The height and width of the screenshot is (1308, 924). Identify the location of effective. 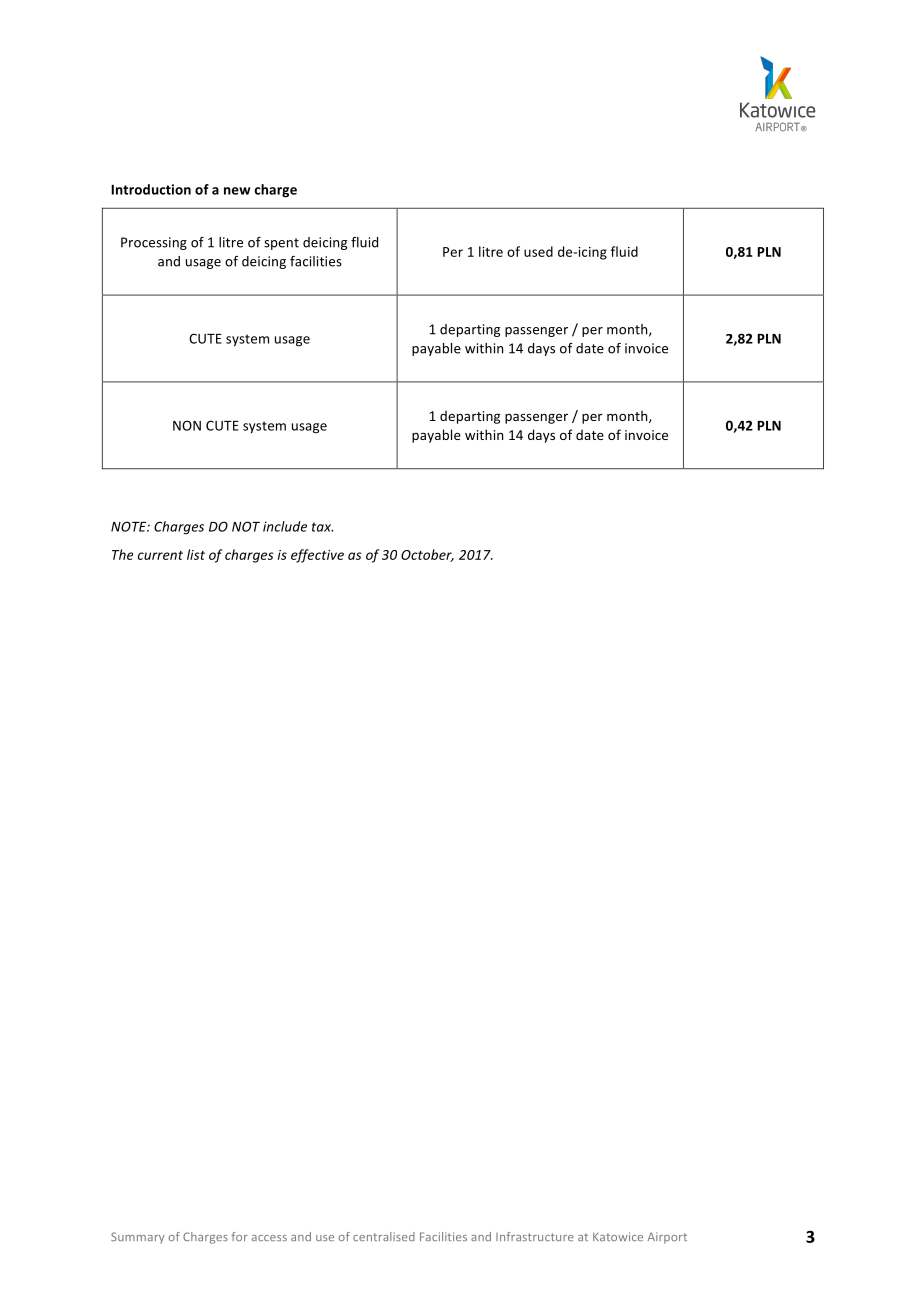
(317, 556).
